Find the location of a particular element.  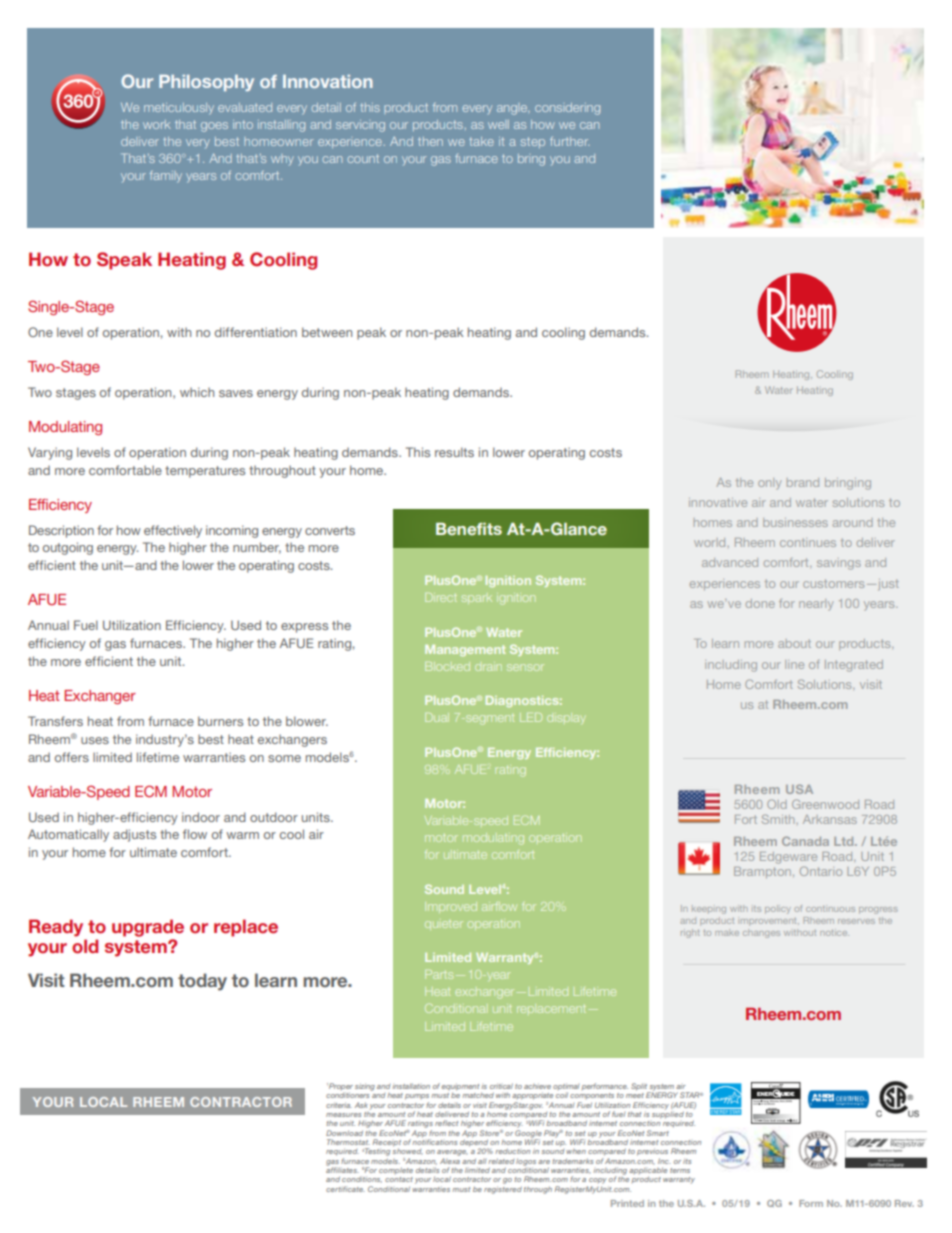

results is located at coordinates (454, 452).
